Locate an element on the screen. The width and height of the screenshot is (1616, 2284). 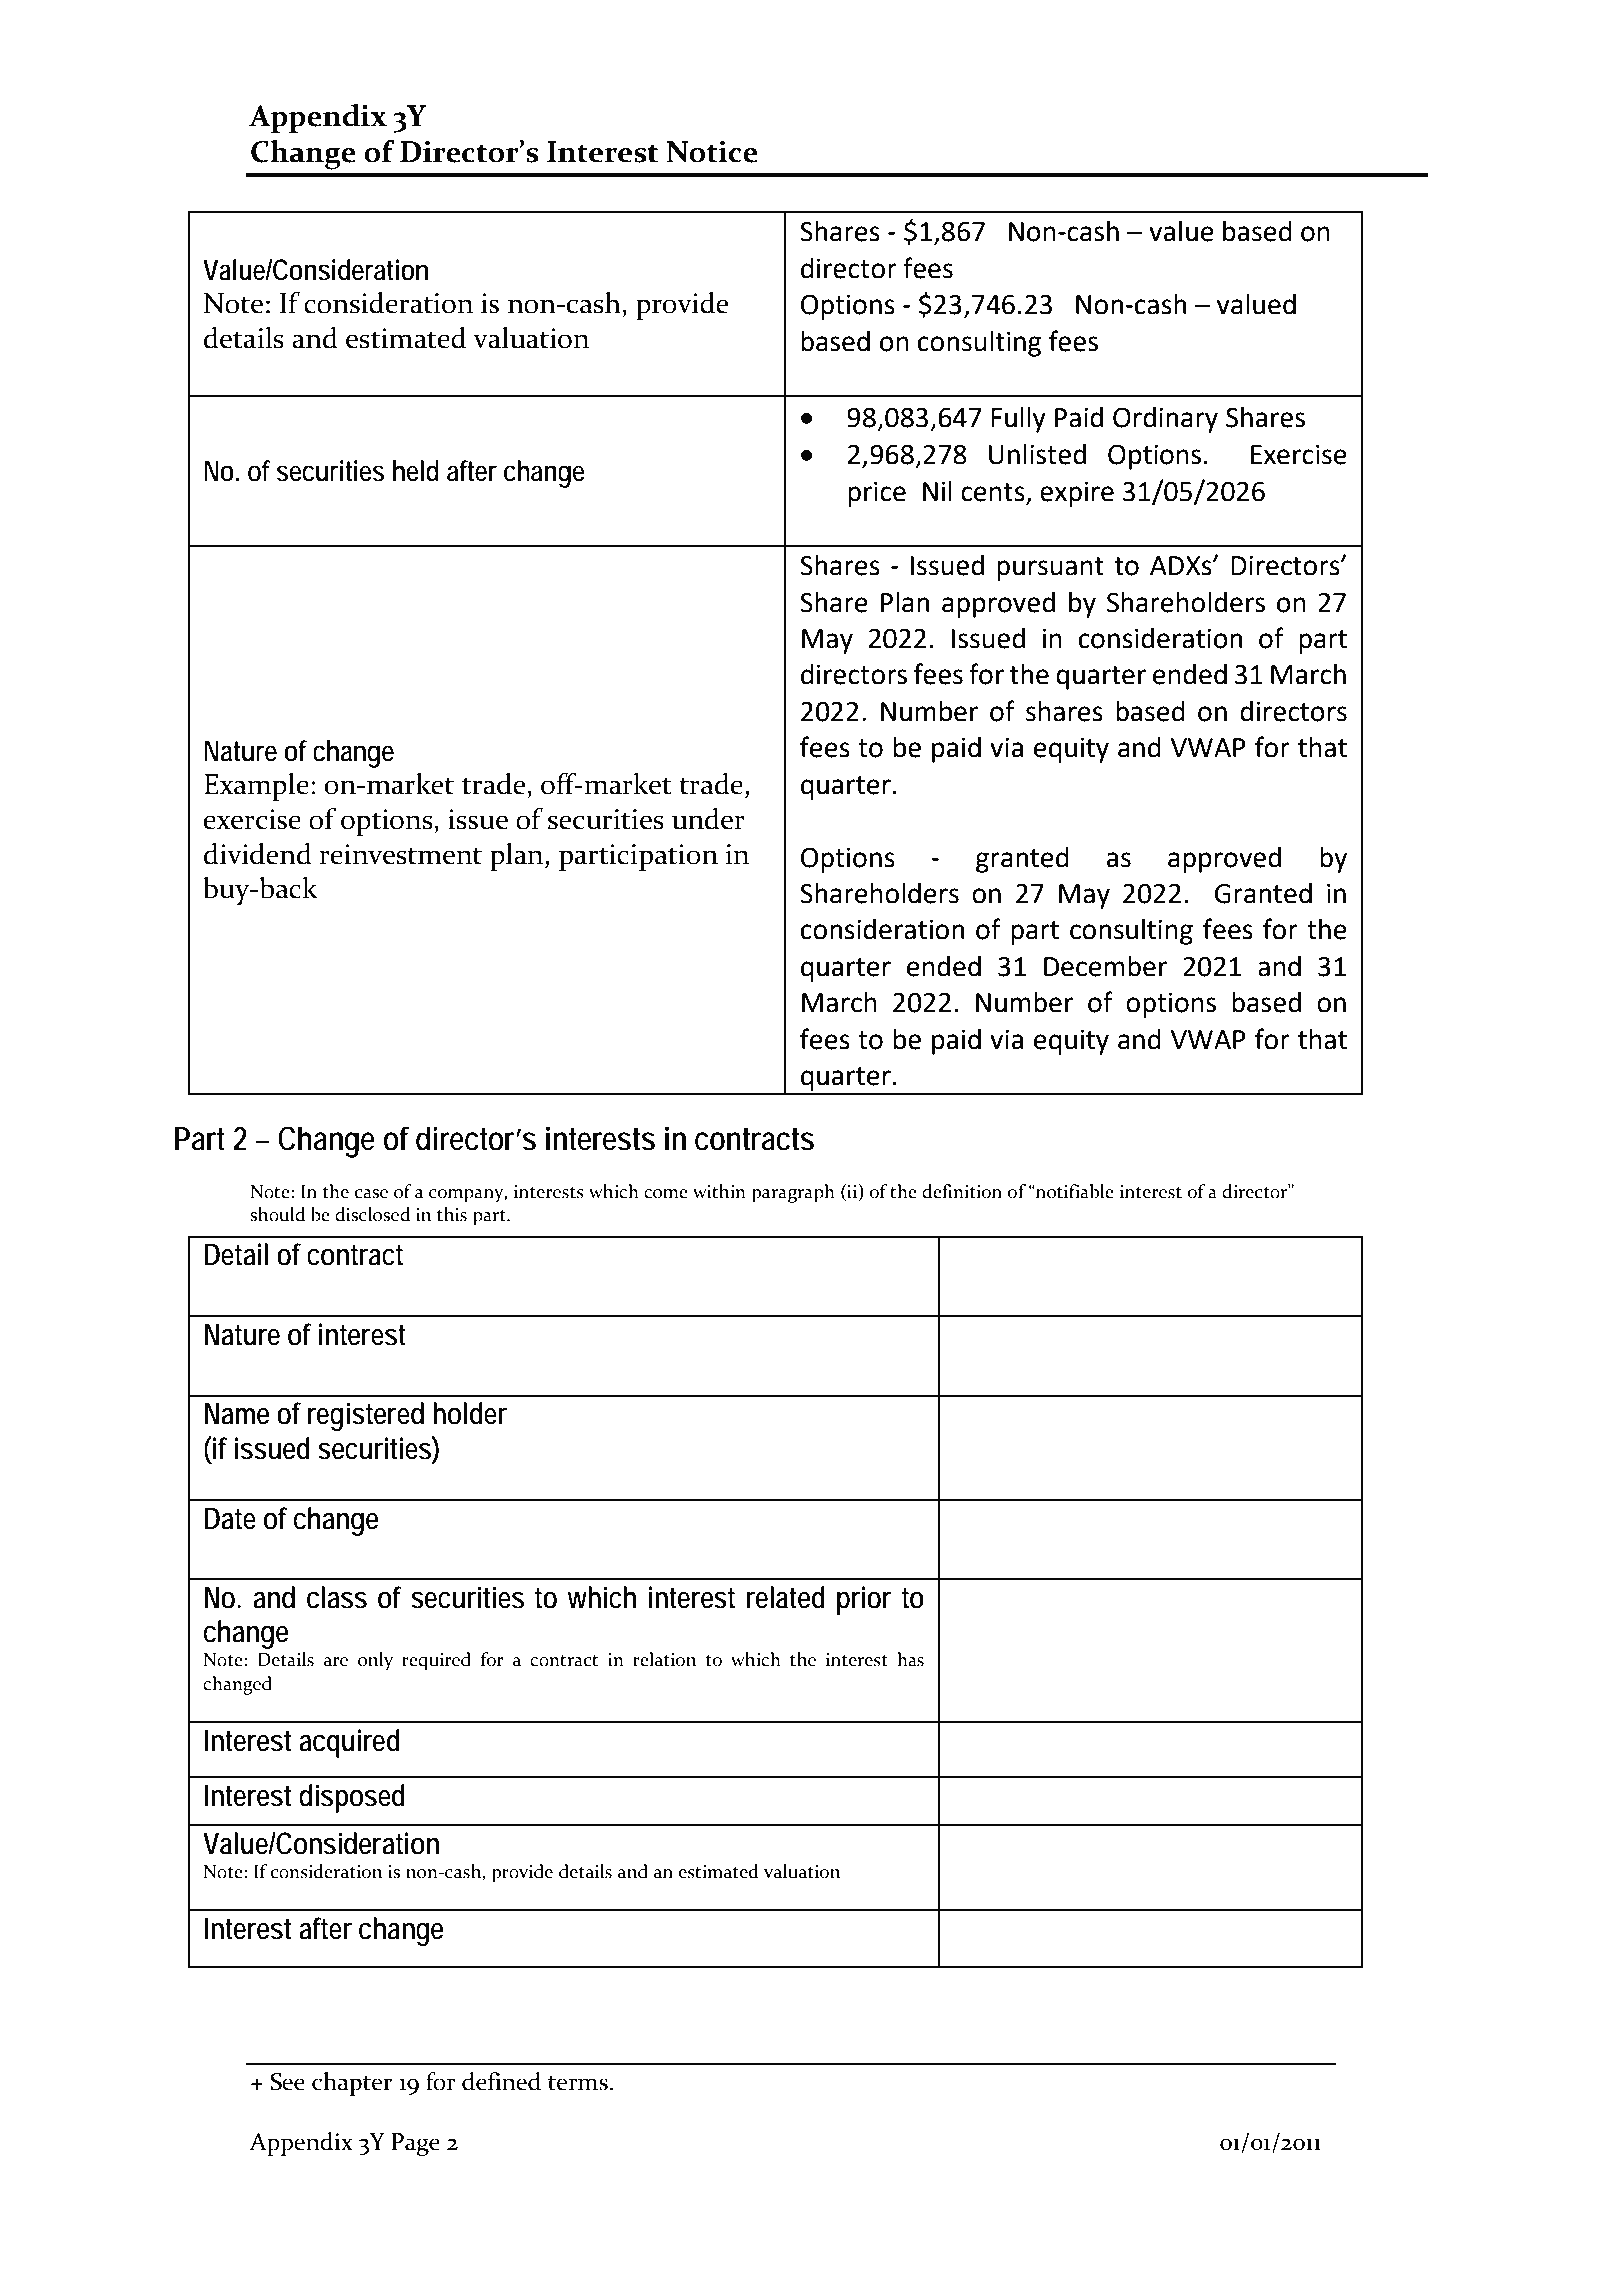
reinvestment is located at coordinates (401, 854).
